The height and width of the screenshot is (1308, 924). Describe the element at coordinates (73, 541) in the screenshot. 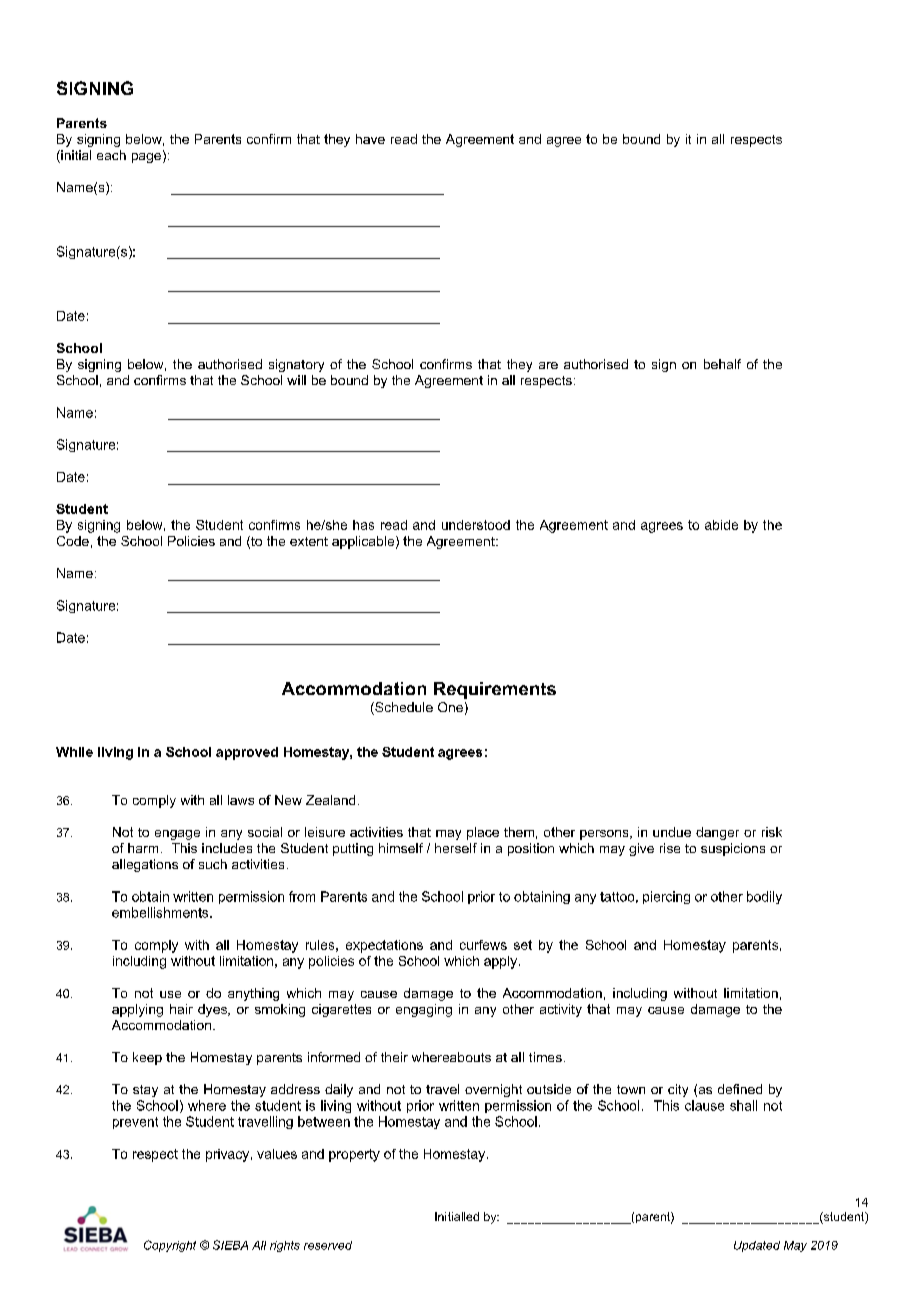

I see `Code` at that location.
